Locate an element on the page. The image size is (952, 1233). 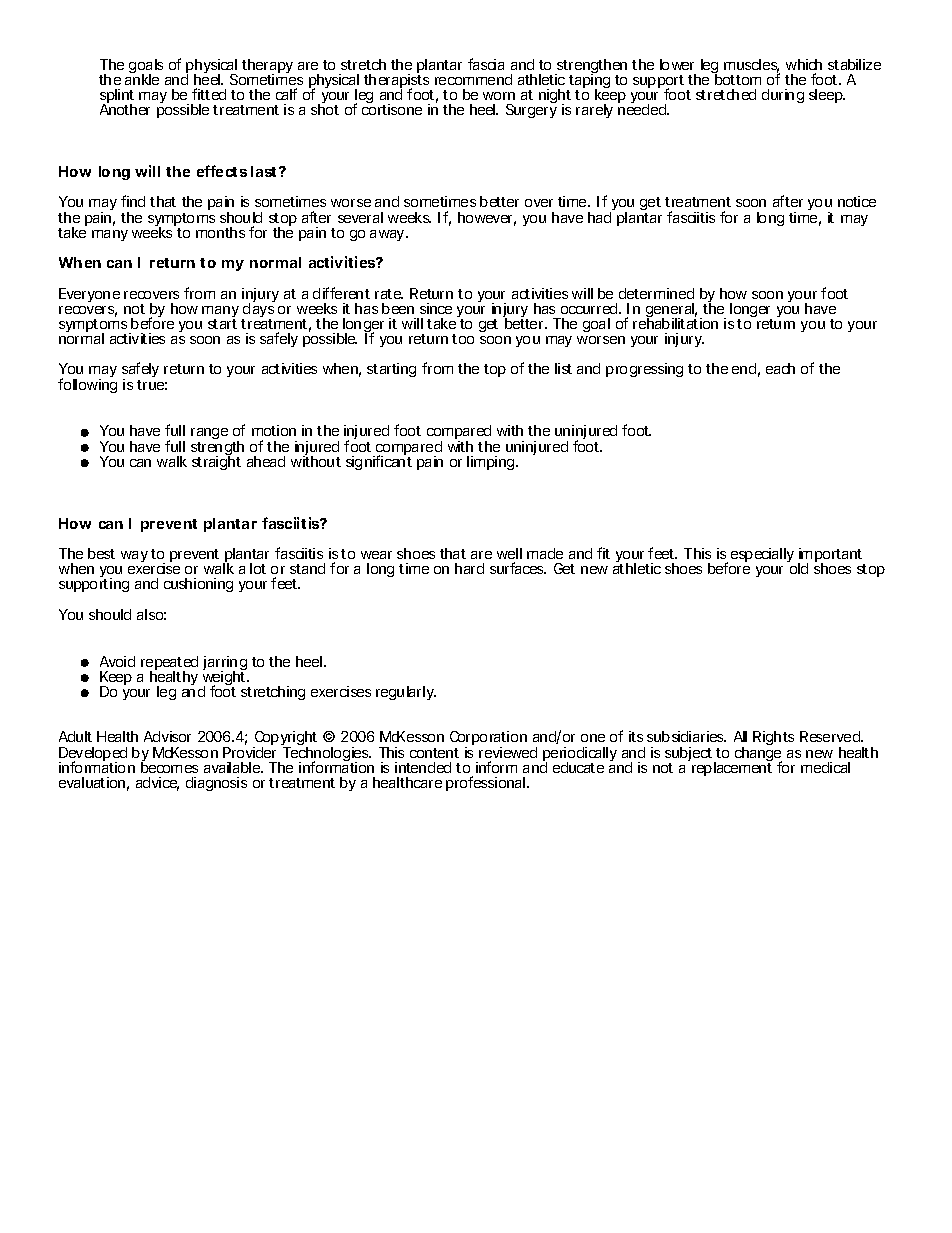
especially is located at coordinates (762, 555).
